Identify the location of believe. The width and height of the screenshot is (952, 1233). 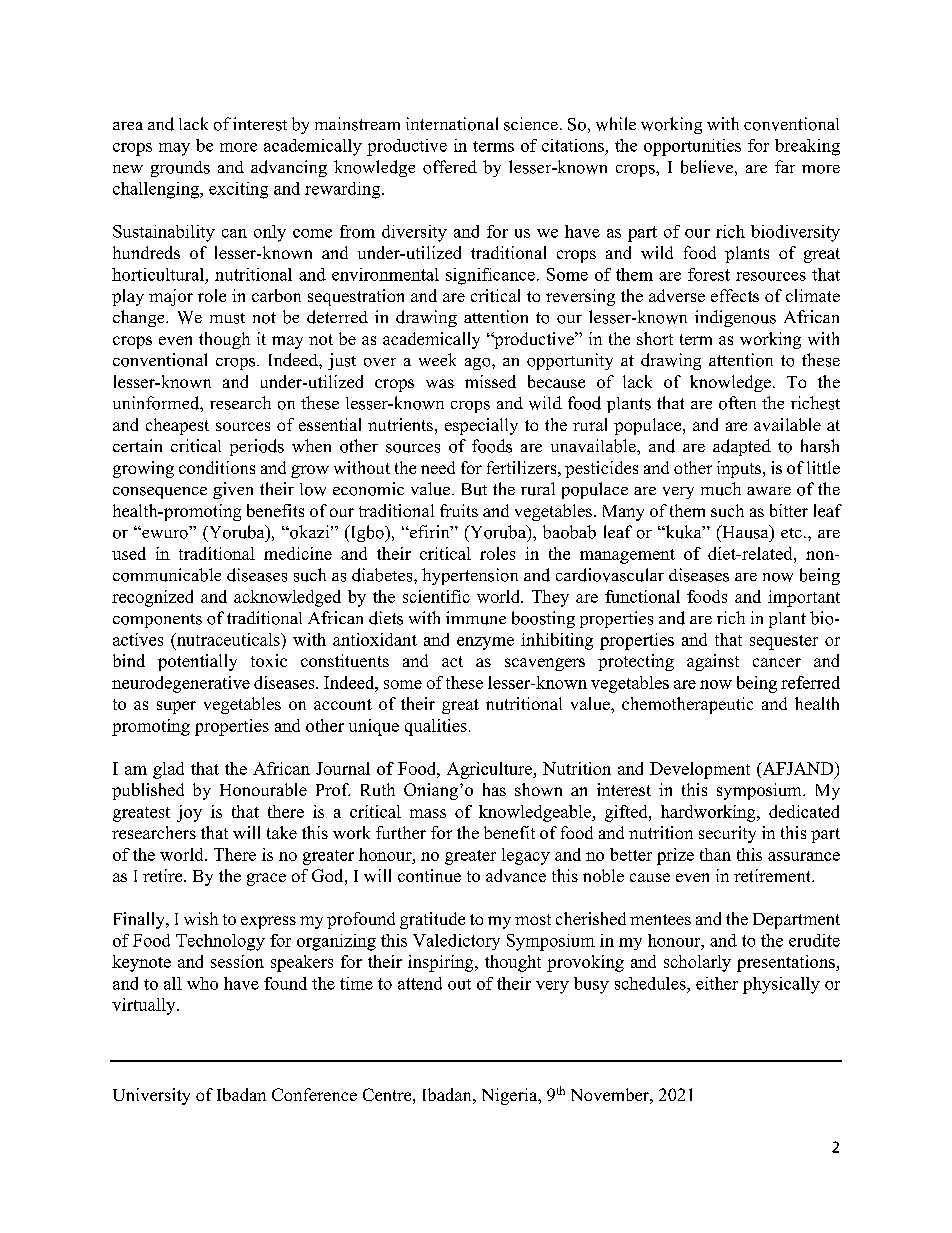
(707, 167).
